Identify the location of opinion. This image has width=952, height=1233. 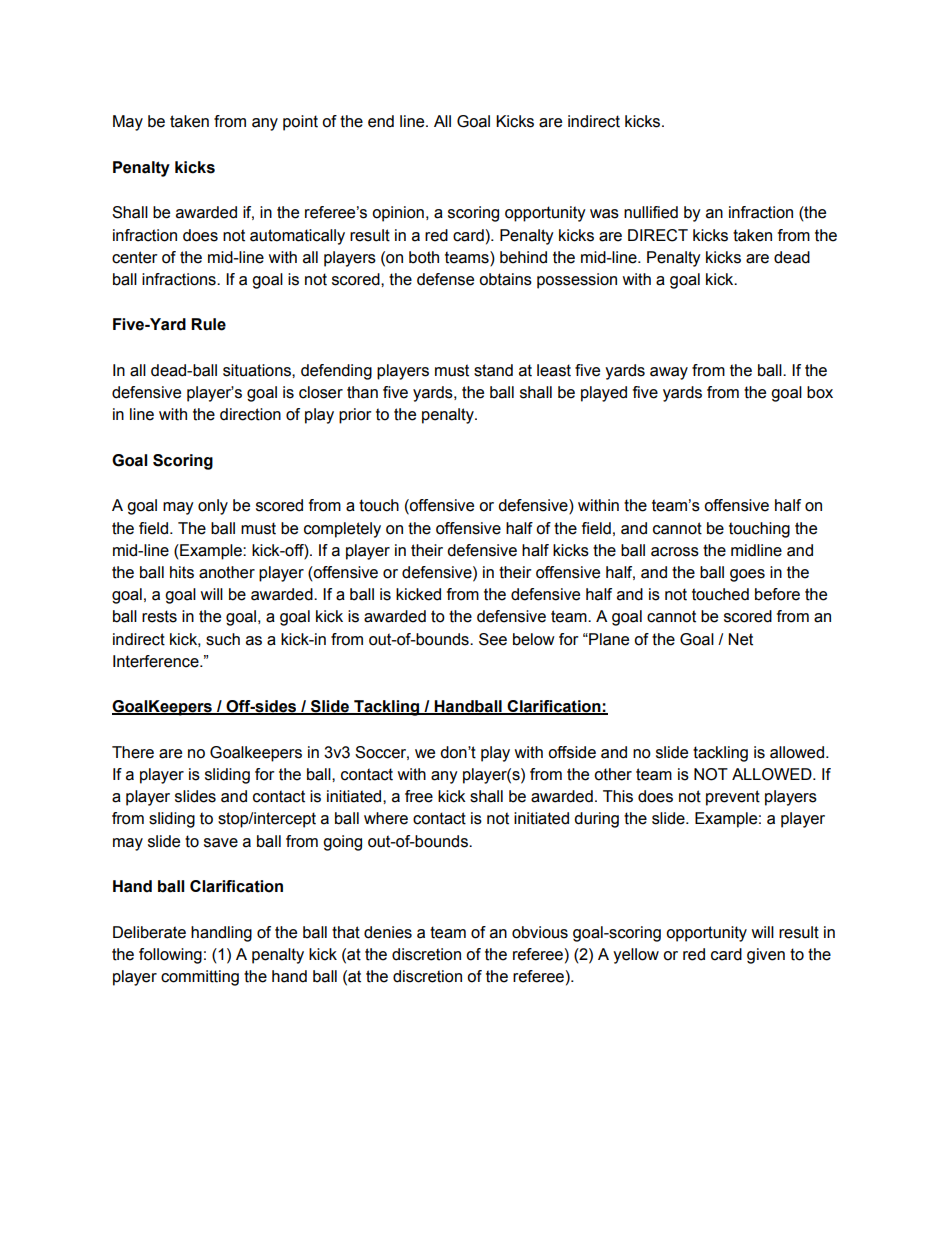
(398, 214).
